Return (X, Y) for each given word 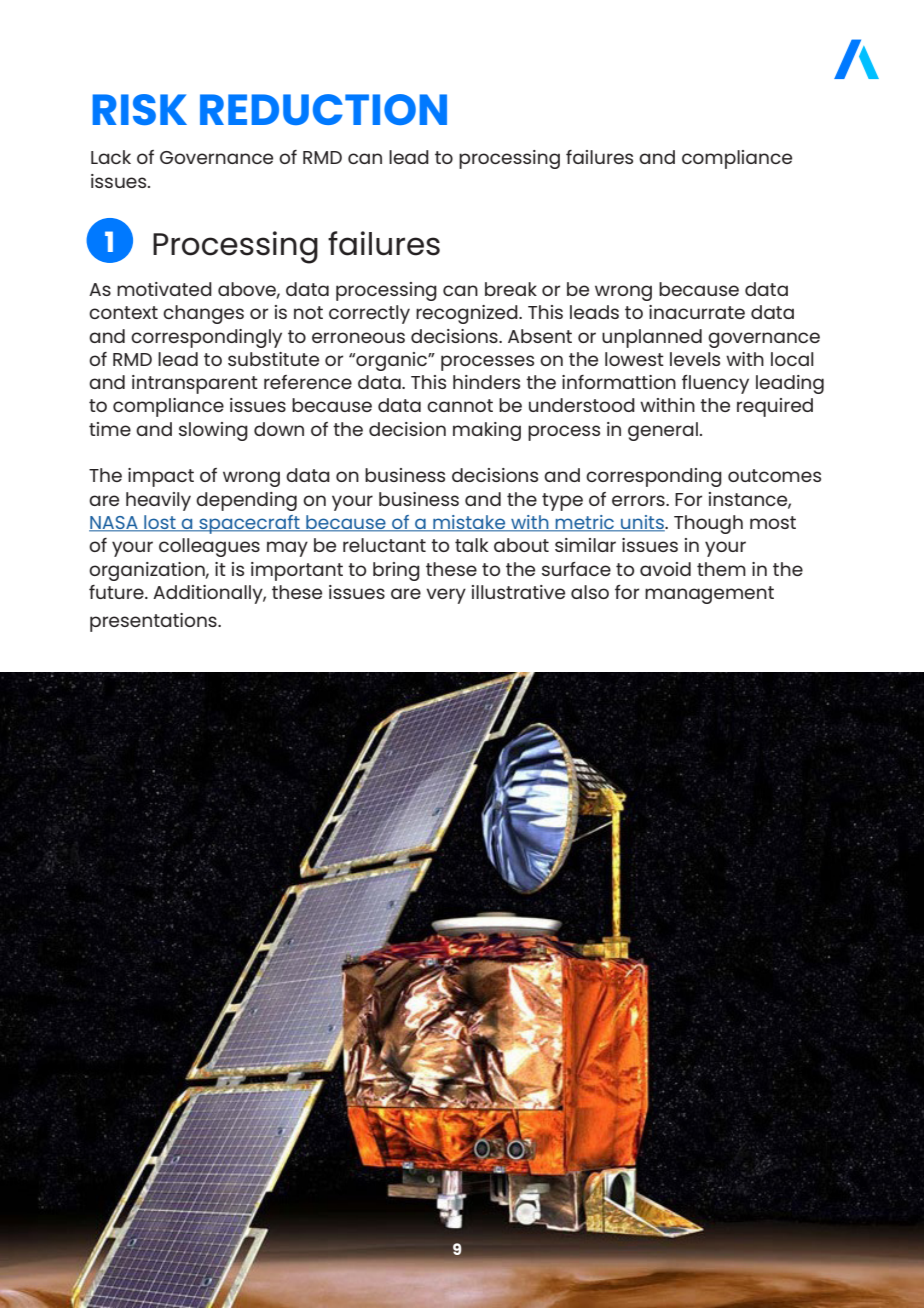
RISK (140, 109)
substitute (273, 359)
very (446, 596)
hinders (486, 382)
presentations (154, 622)
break (511, 289)
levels (695, 359)
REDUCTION (323, 109)
